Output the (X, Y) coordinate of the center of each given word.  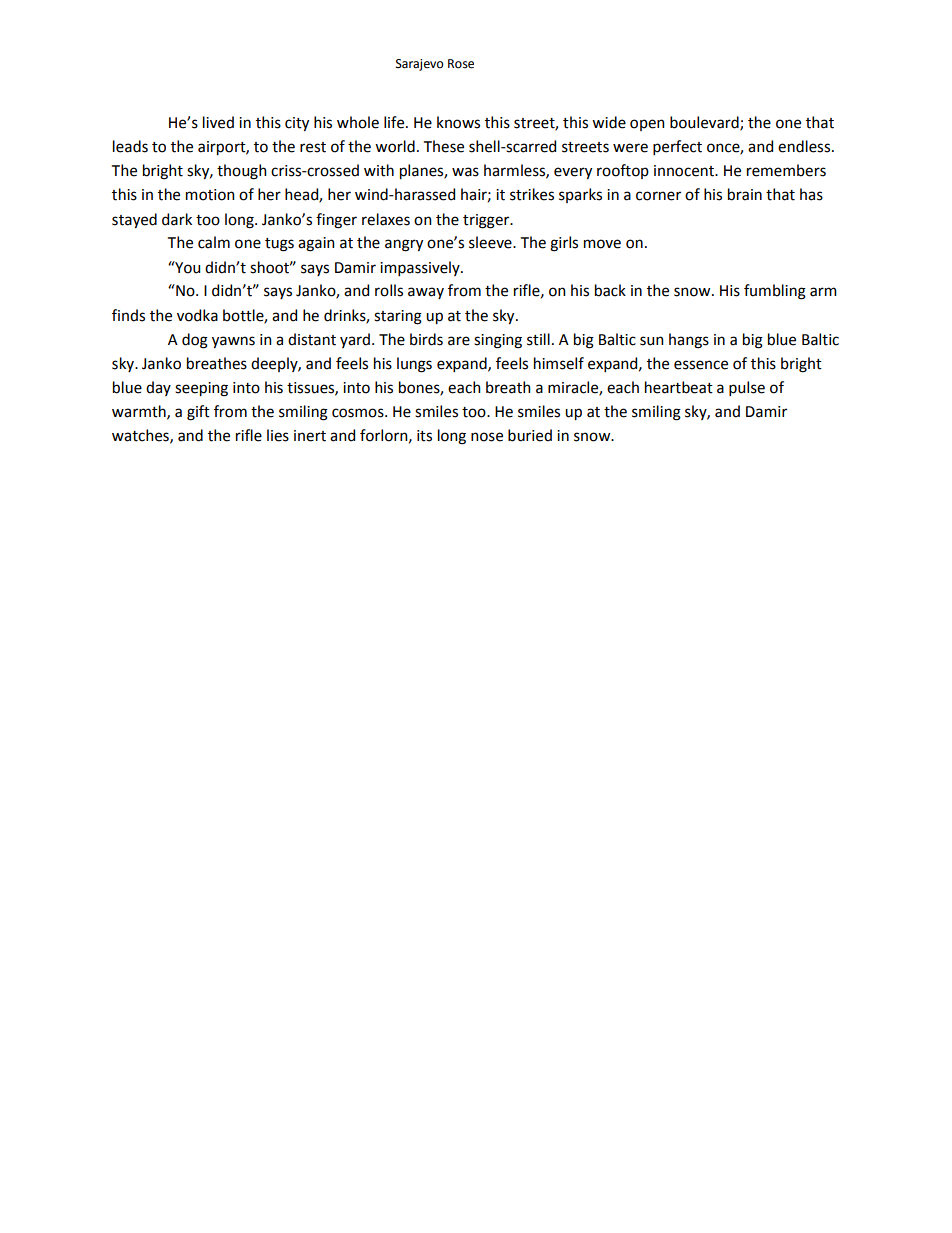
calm (214, 242)
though (242, 172)
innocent (685, 171)
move (602, 244)
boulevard (705, 123)
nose (487, 437)
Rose (461, 64)
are (459, 341)
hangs (689, 341)
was (465, 172)
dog (195, 341)
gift (198, 413)
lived (218, 122)
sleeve (491, 242)
